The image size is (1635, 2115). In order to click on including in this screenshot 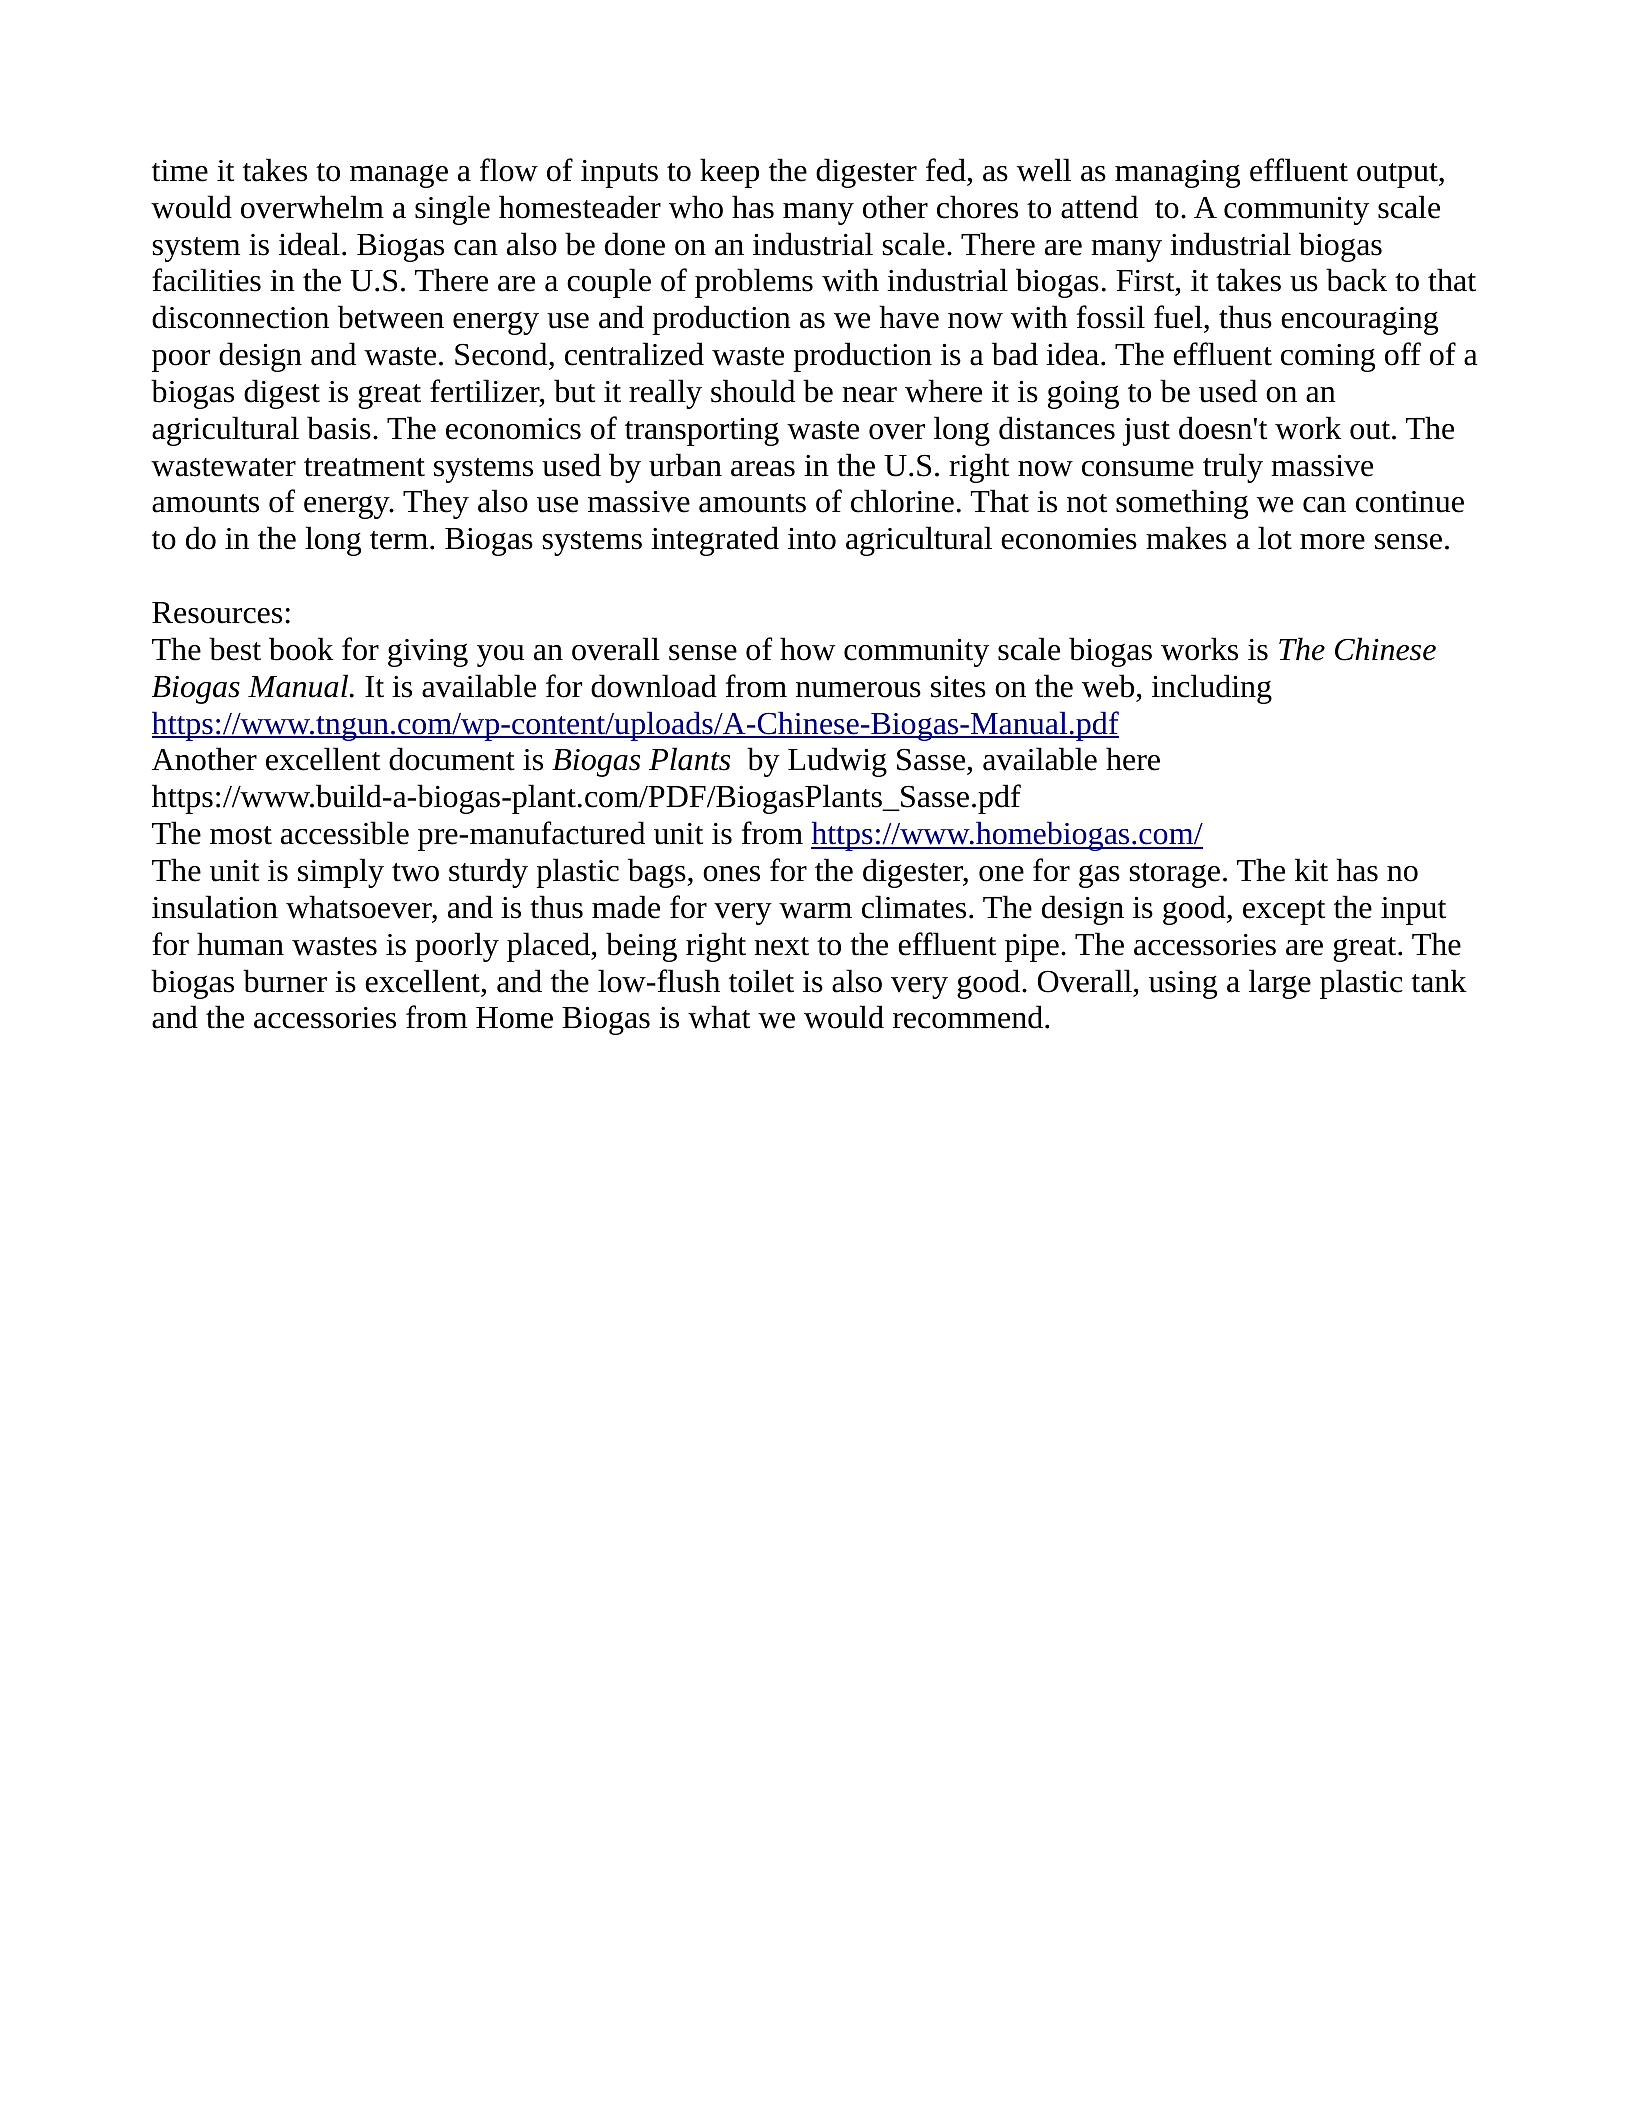, I will do `click(1212, 689)`.
